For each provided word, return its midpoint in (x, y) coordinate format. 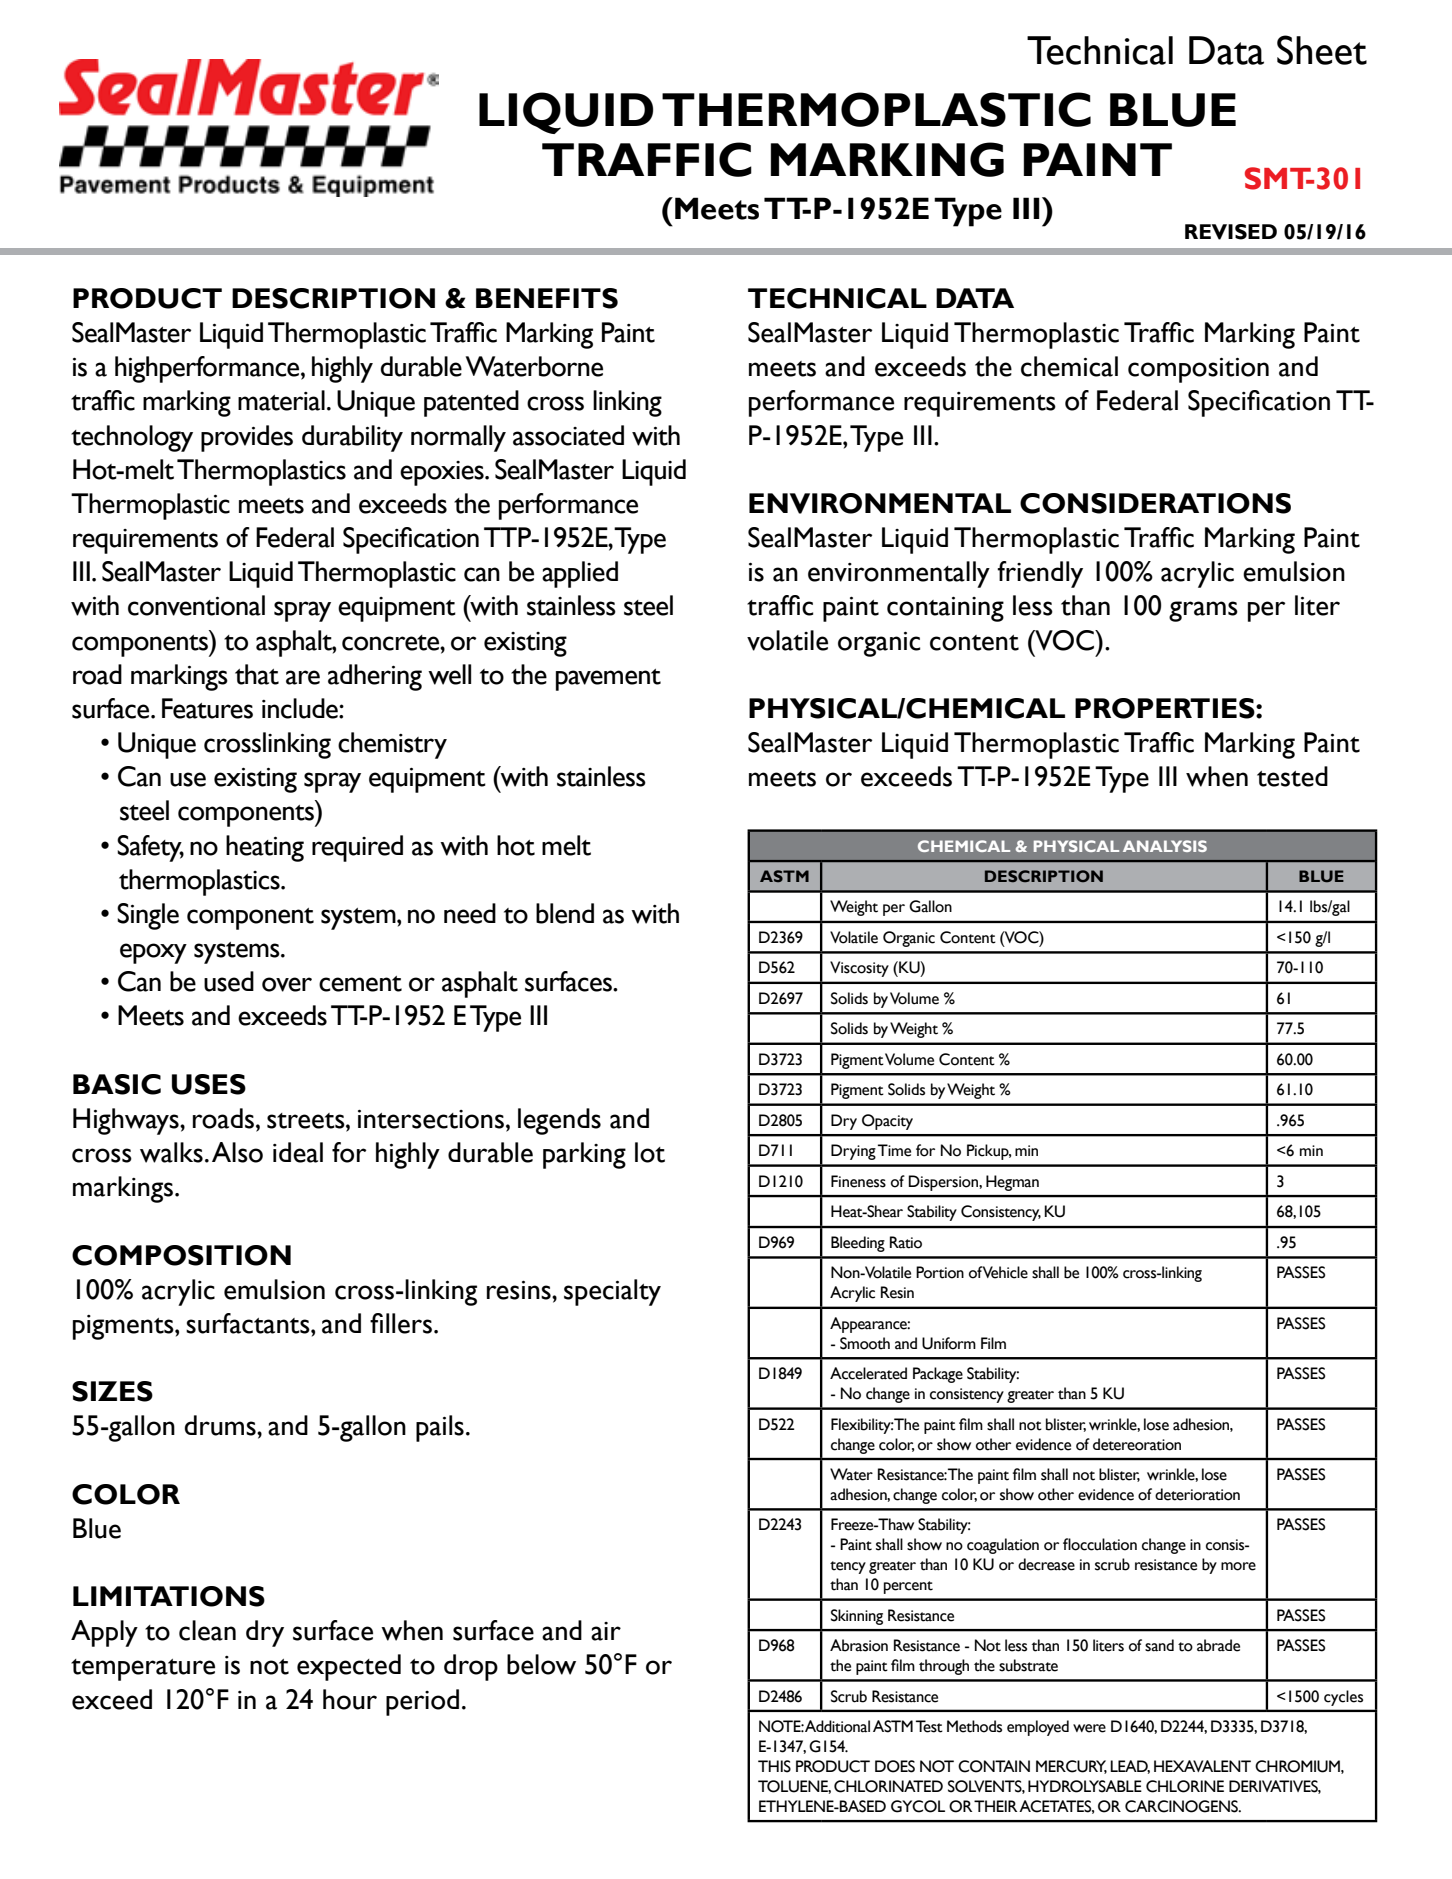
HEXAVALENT (1202, 1766)
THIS (774, 1766)
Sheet (1322, 50)
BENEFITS (547, 298)
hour (350, 1699)
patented (471, 403)
